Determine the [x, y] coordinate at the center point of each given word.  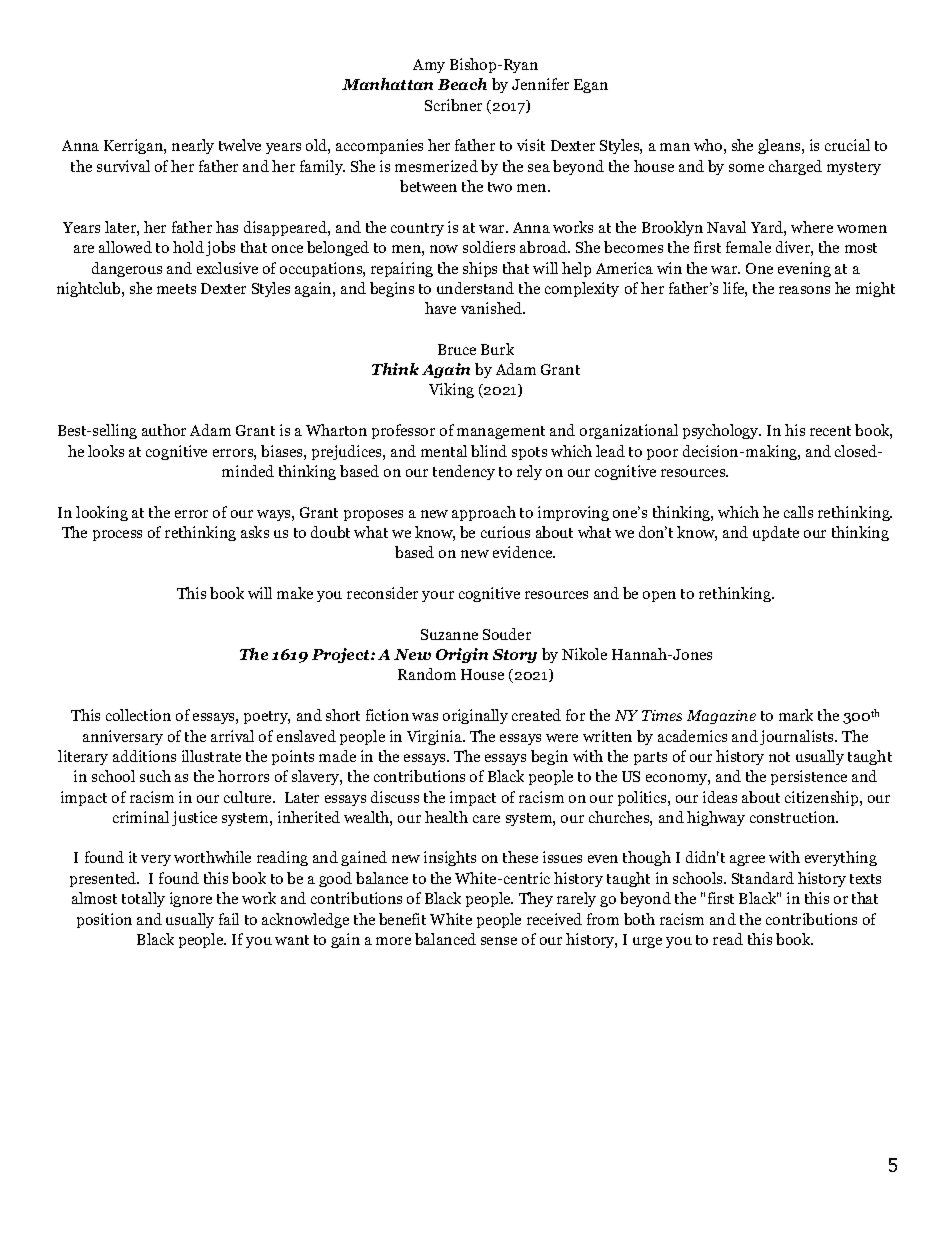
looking [102, 513]
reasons [804, 290]
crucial [847, 145]
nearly [193, 146]
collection [138, 715]
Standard [763, 878]
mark [796, 715]
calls [798, 512]
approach [484, 513]
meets [176, 289]
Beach [462, 84]
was [425, 717]
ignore [191, 899]
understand [475, 288]
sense [499, 941]
